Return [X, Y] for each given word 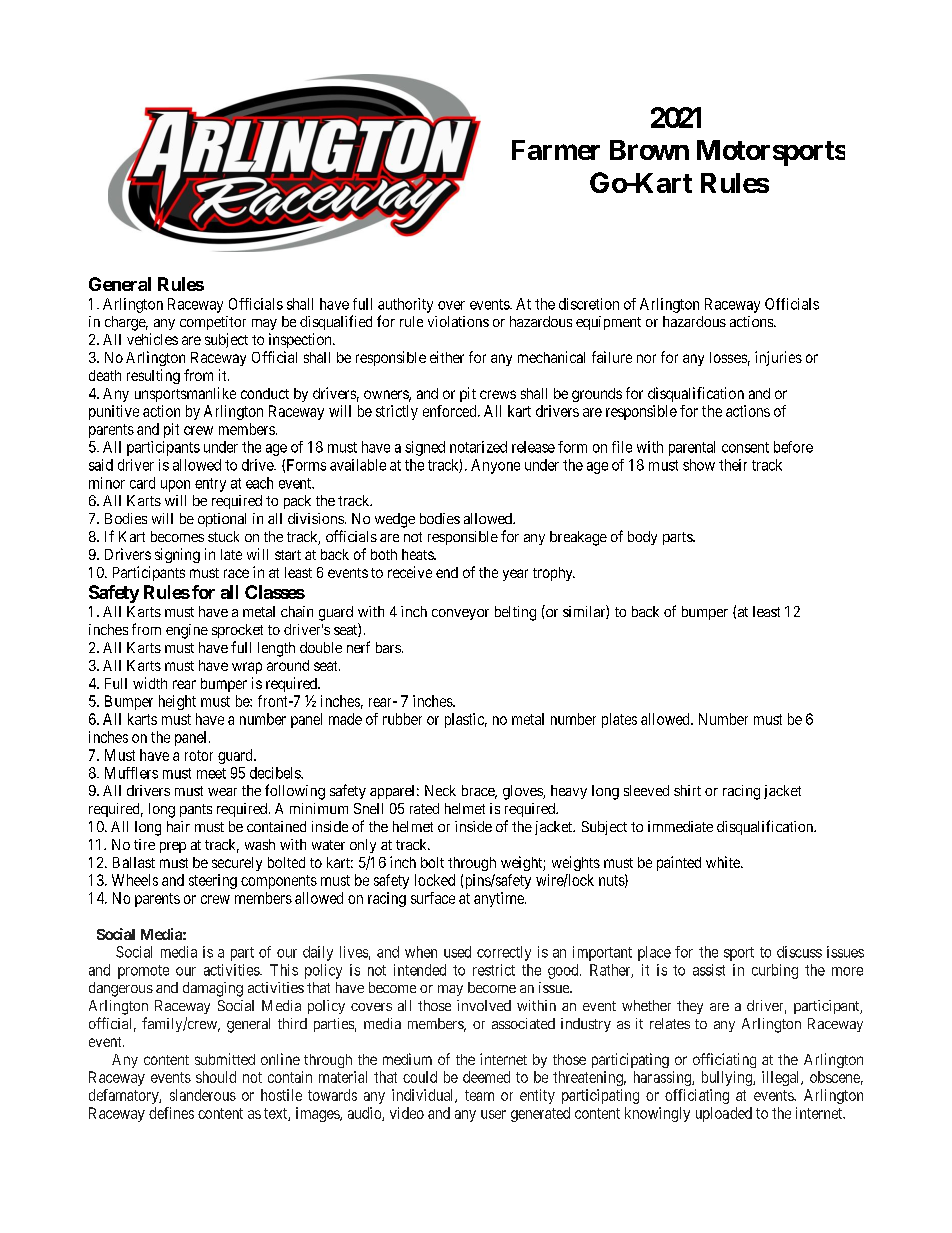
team [479, 1095]
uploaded [724, 1114]
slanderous [203, 1095]
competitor [213, 323]
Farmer [556, 150]
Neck [440, 790]
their [733, 465]
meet [211, 773]
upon [175, 486]
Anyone [495, 466]
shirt [687, 790]
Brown [649, 150]
